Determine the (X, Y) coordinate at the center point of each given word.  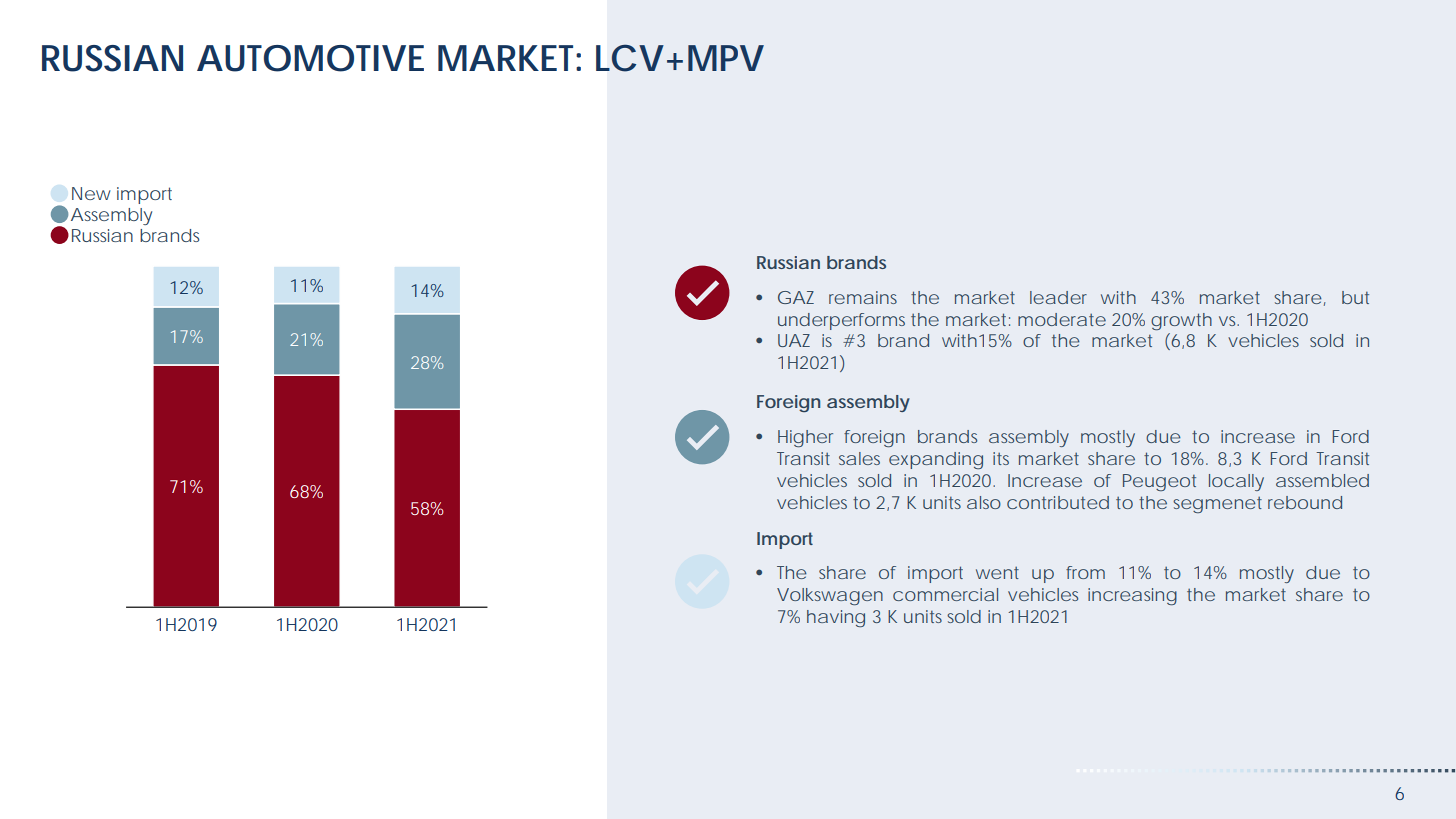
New (91, 193)
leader (1058, 297)
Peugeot (1159, 482)
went (997, 573)
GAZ (796, 297)
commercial (945, 594)
